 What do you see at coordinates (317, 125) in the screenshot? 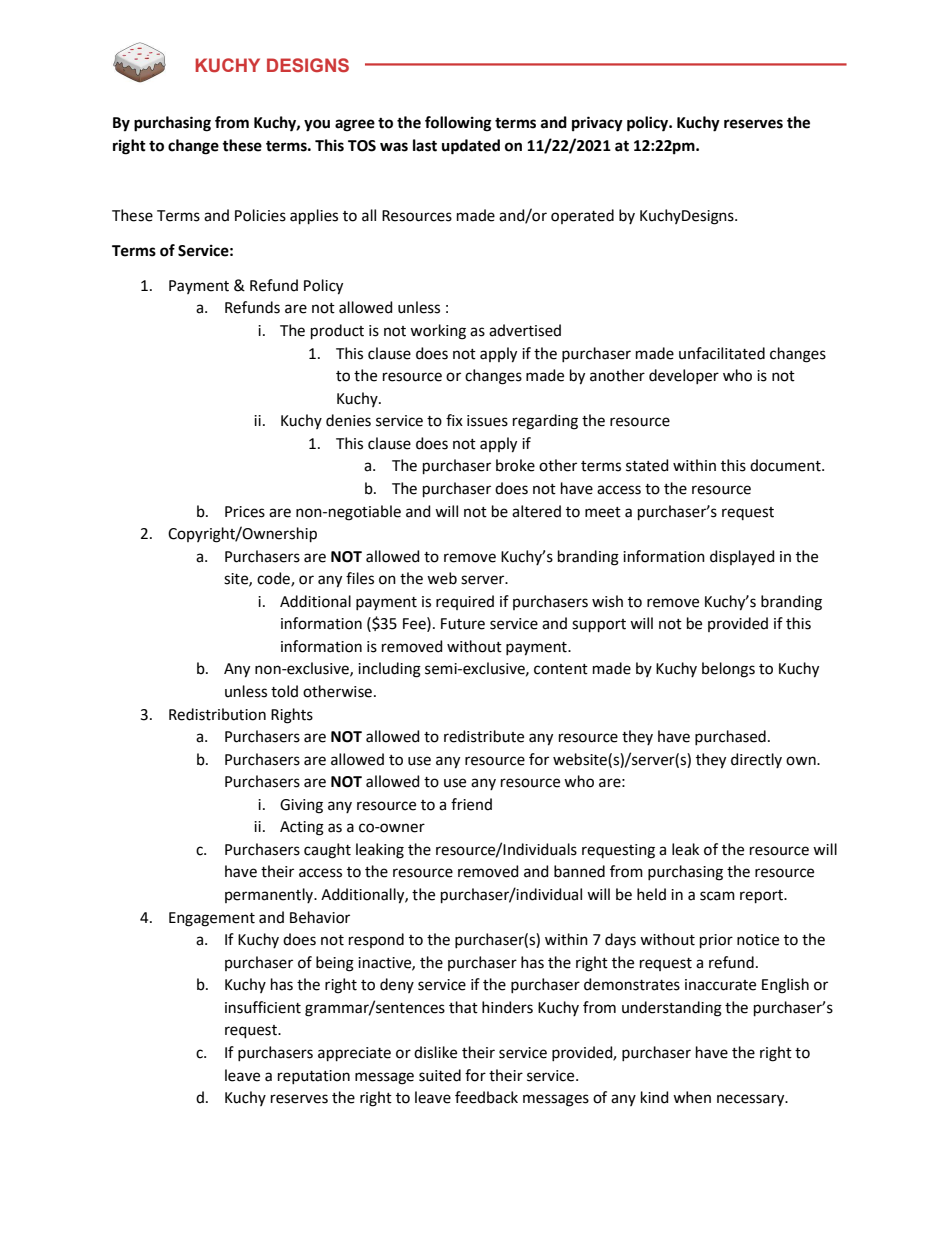
I see `you` at bounding box center [317, 125].
